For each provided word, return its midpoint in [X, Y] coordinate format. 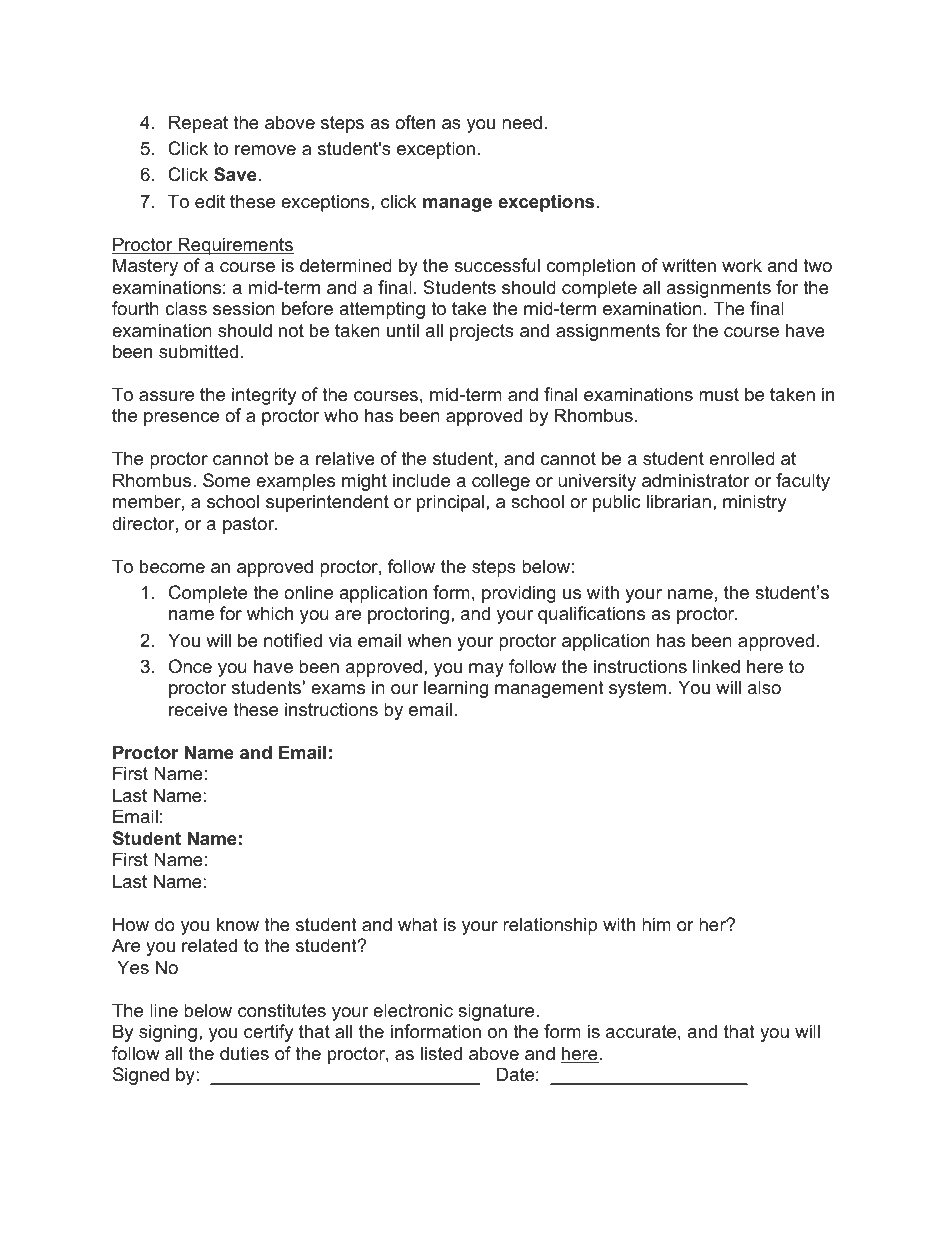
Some [226, 480]
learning [456, 689]
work [742, 265]
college [501, 482]
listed [441, 1053]
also [764, 687]
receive [198, 709]
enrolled [742, 458]
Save [235, 174]
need [522, 122]
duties [244, 1053]
